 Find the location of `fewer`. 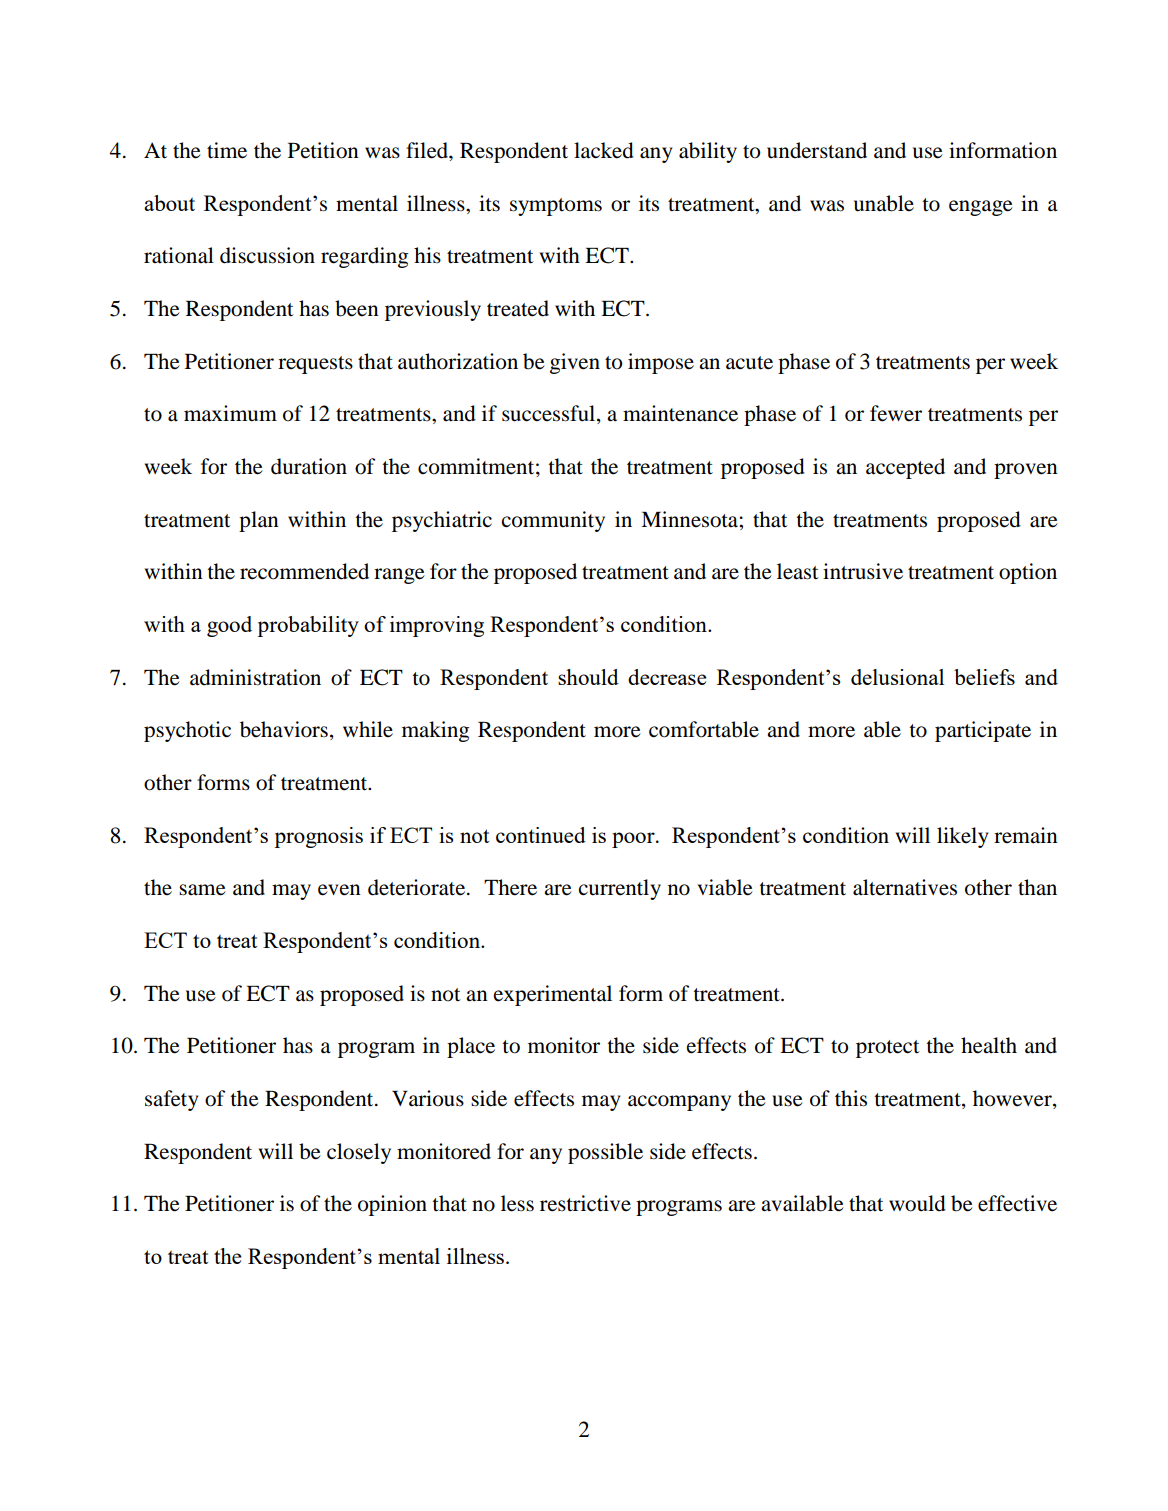

fewer is located at coordinates (896, 413).
